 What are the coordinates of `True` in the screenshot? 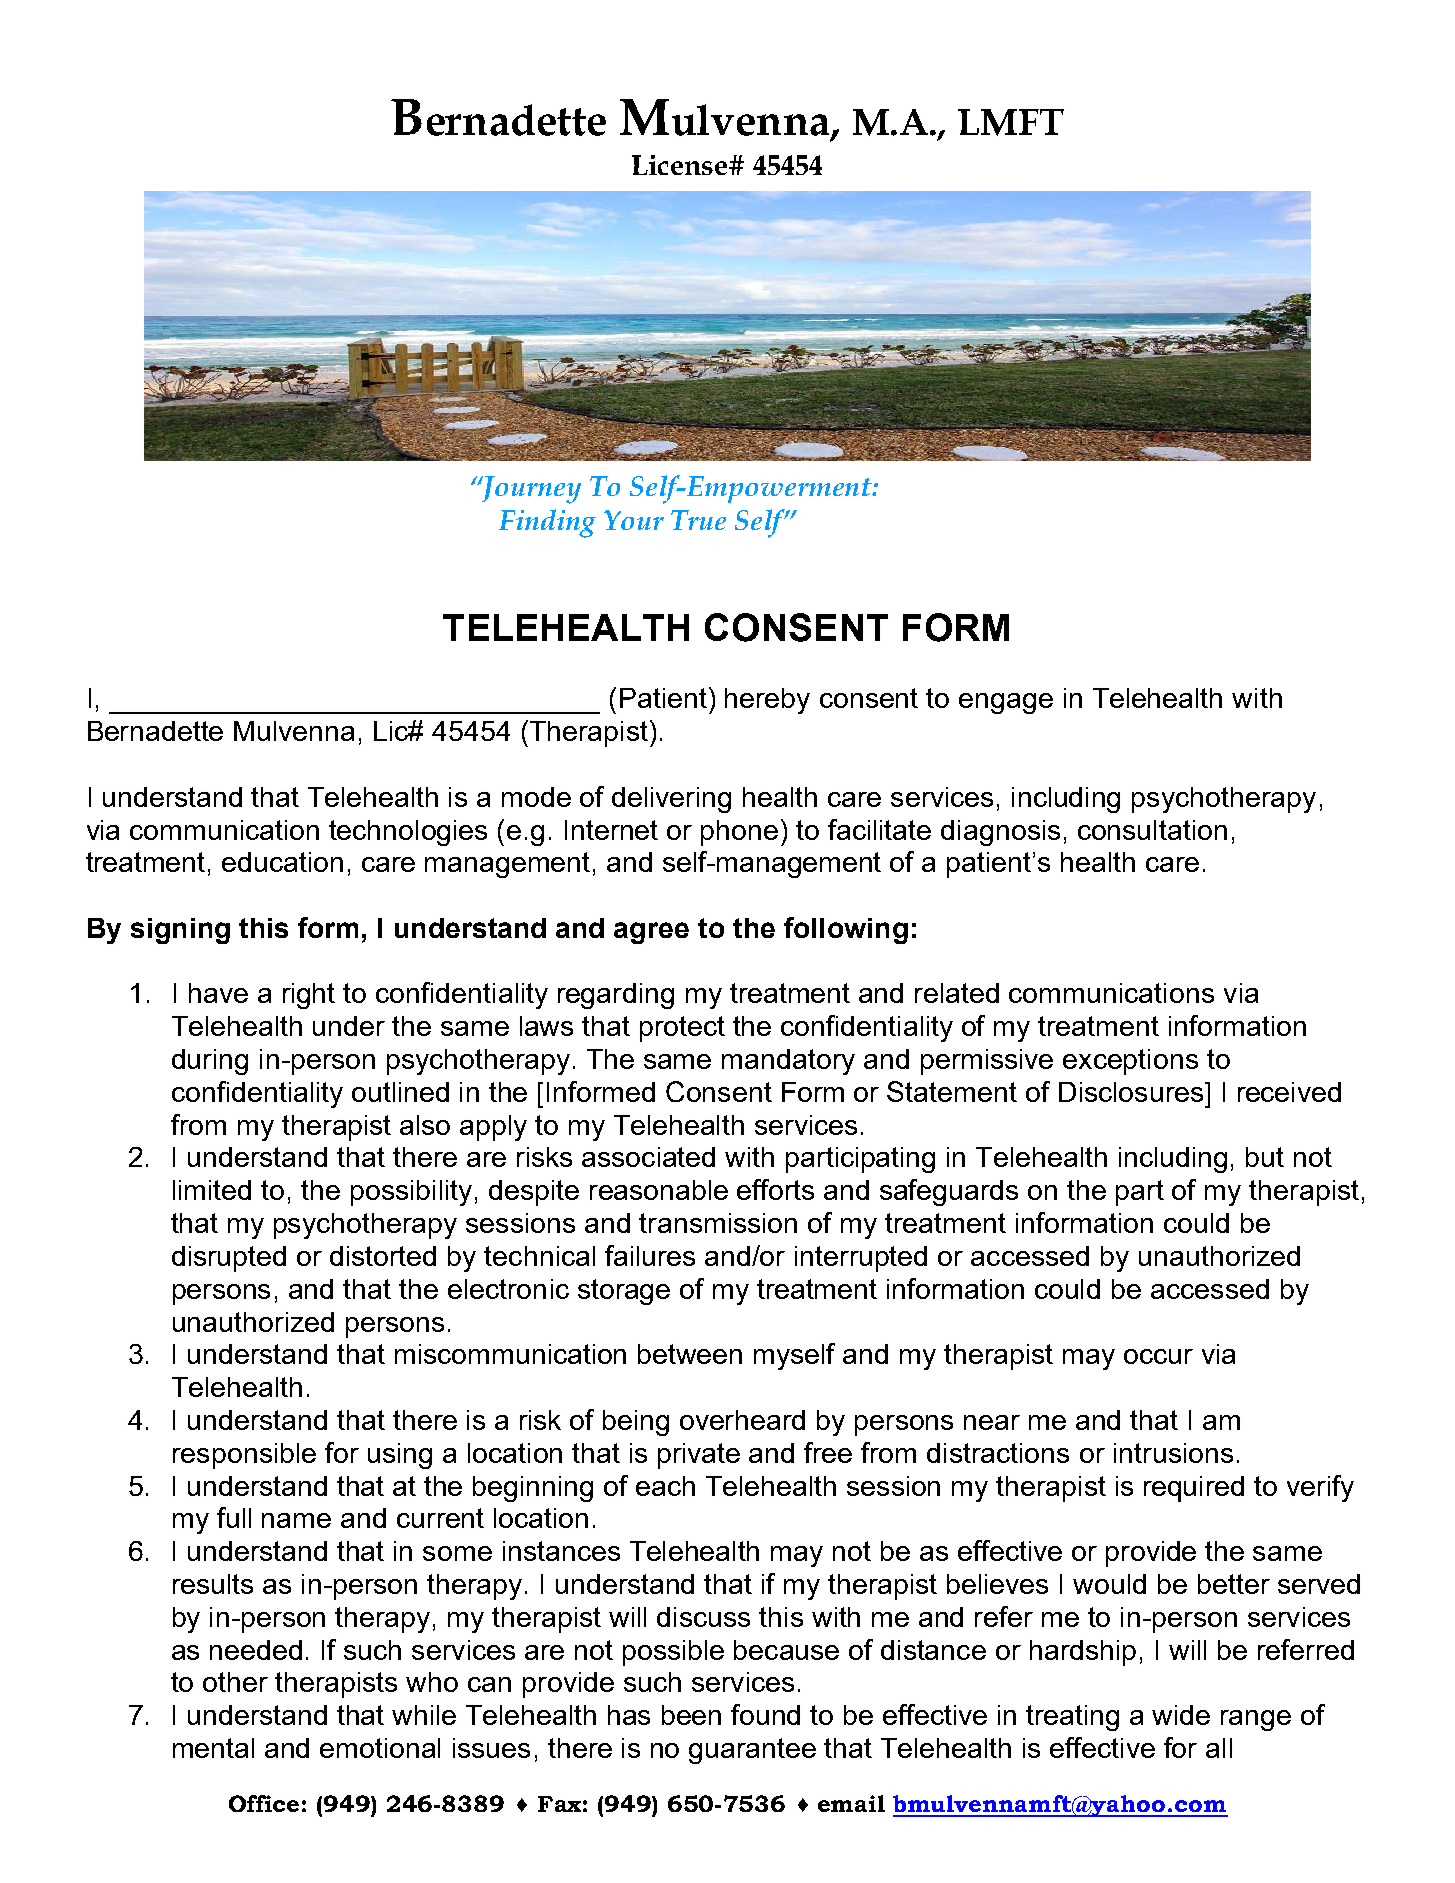 It's located at (698, 520).
